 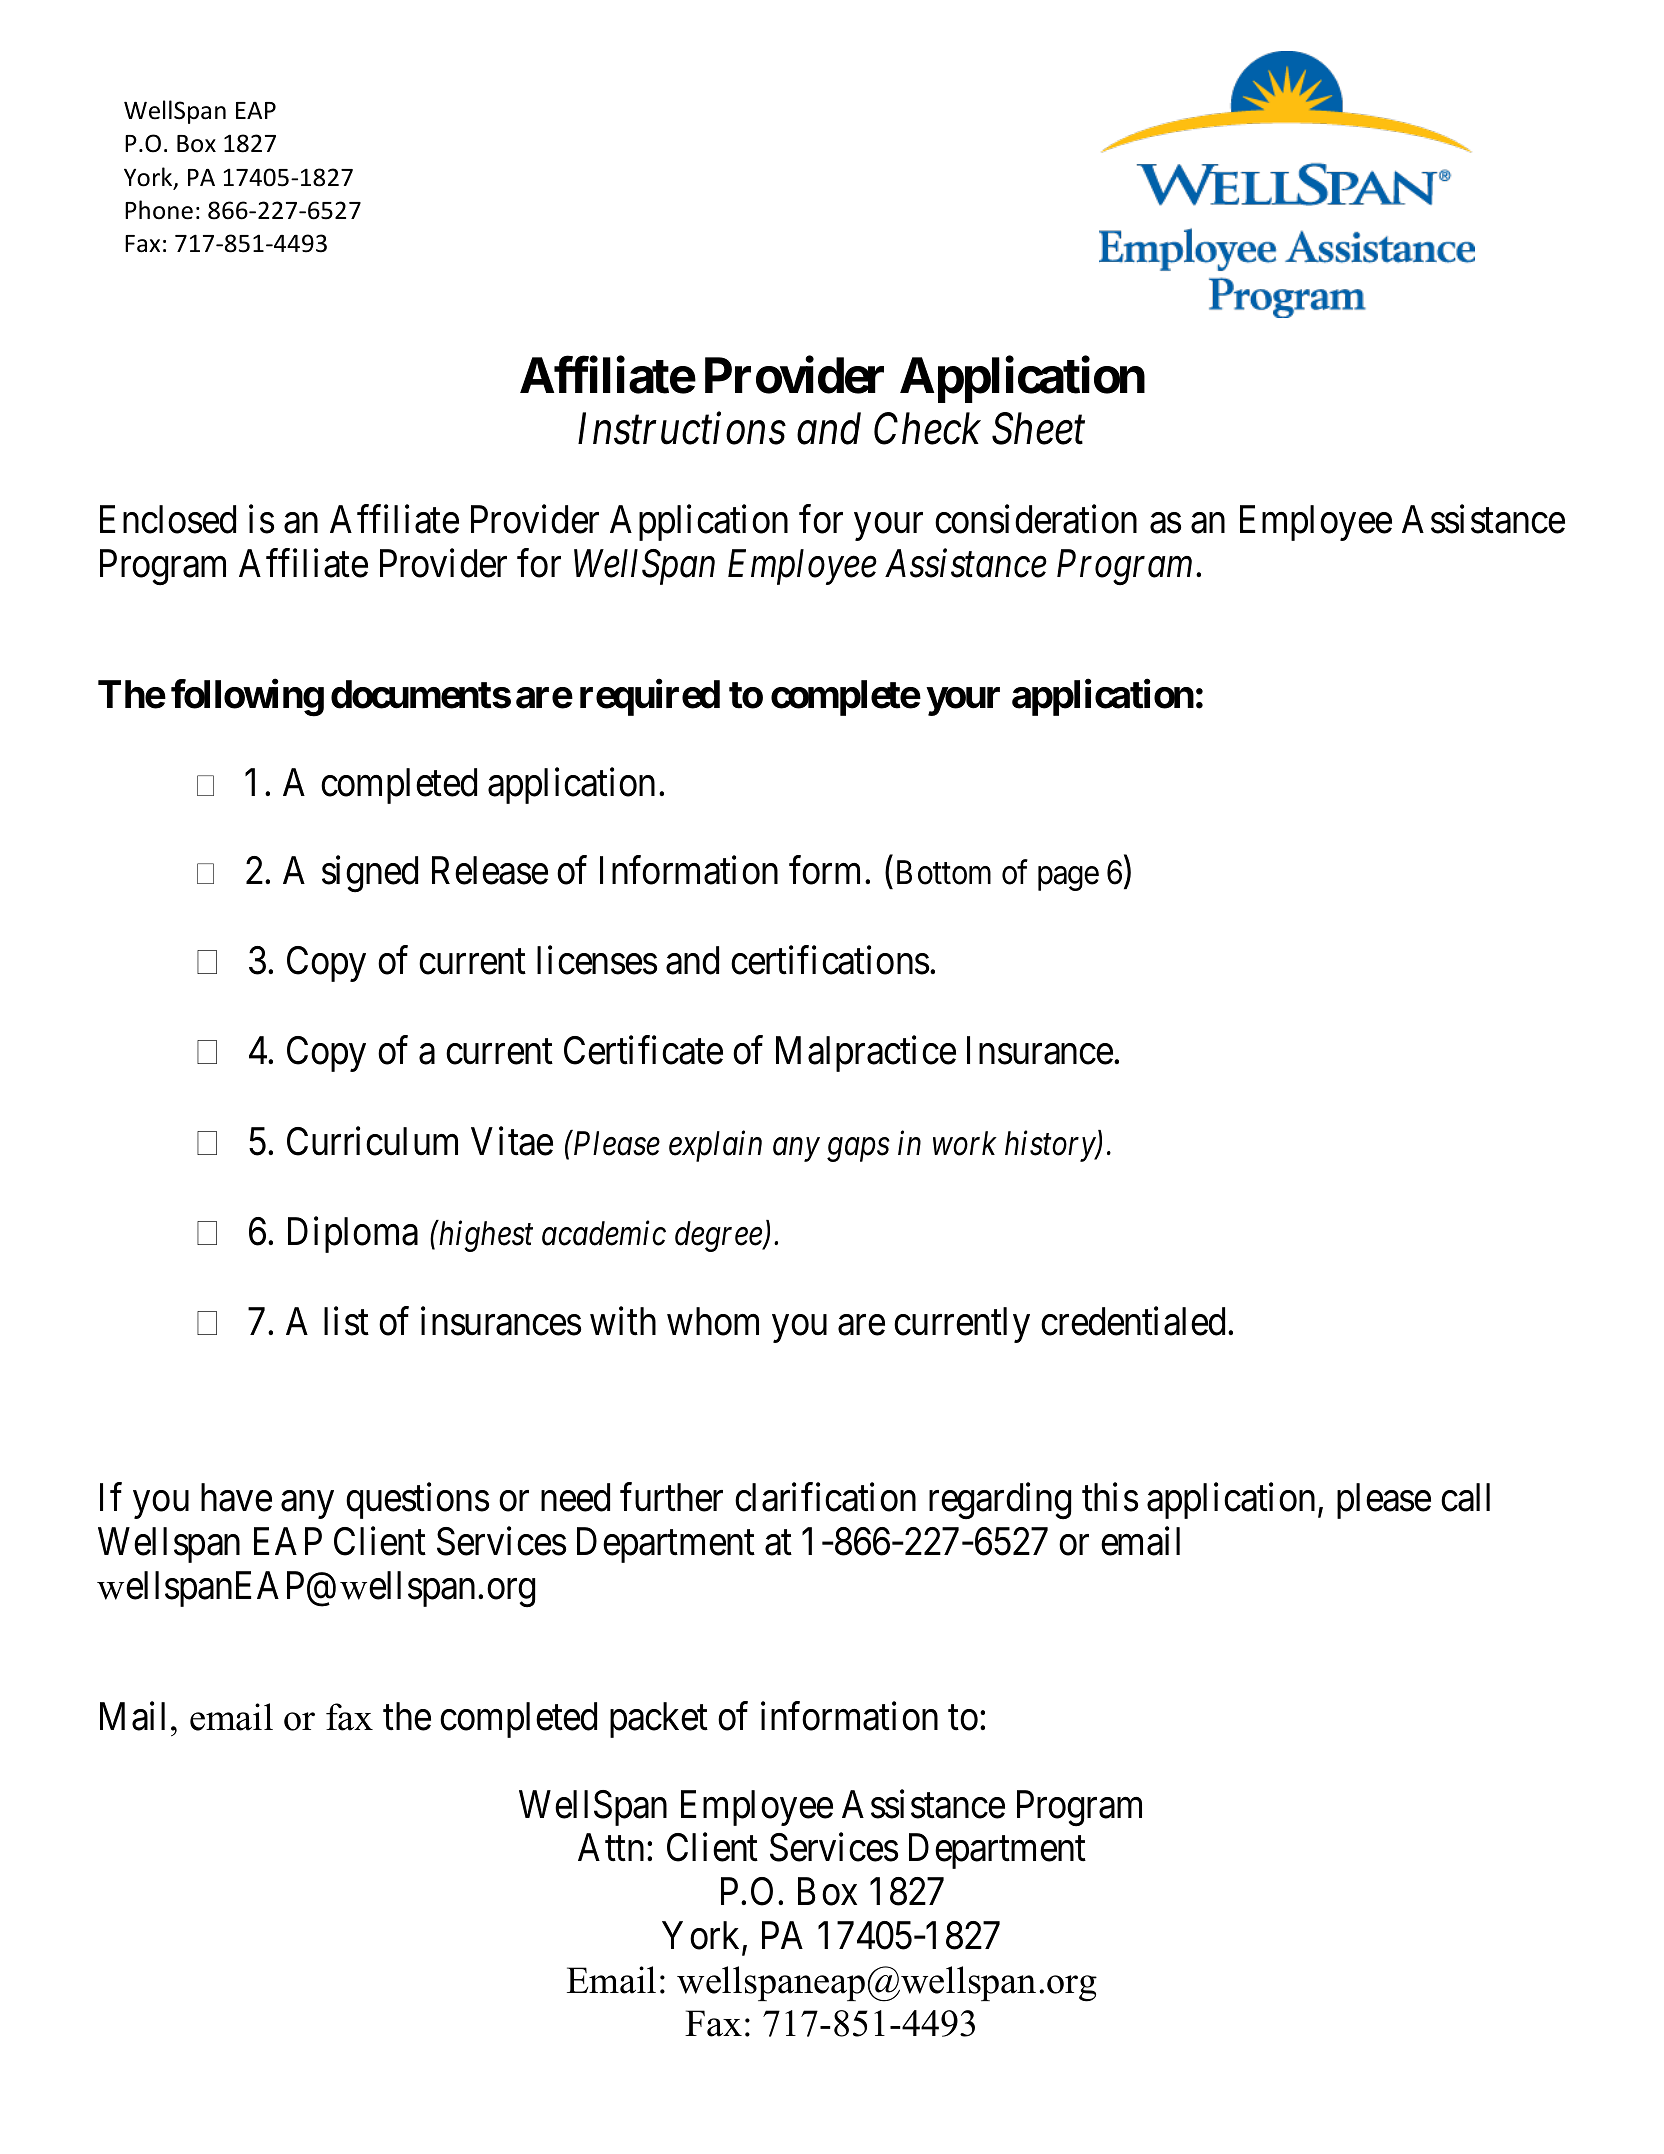 I want to click on clarification, so click(x=825, y=1497).
